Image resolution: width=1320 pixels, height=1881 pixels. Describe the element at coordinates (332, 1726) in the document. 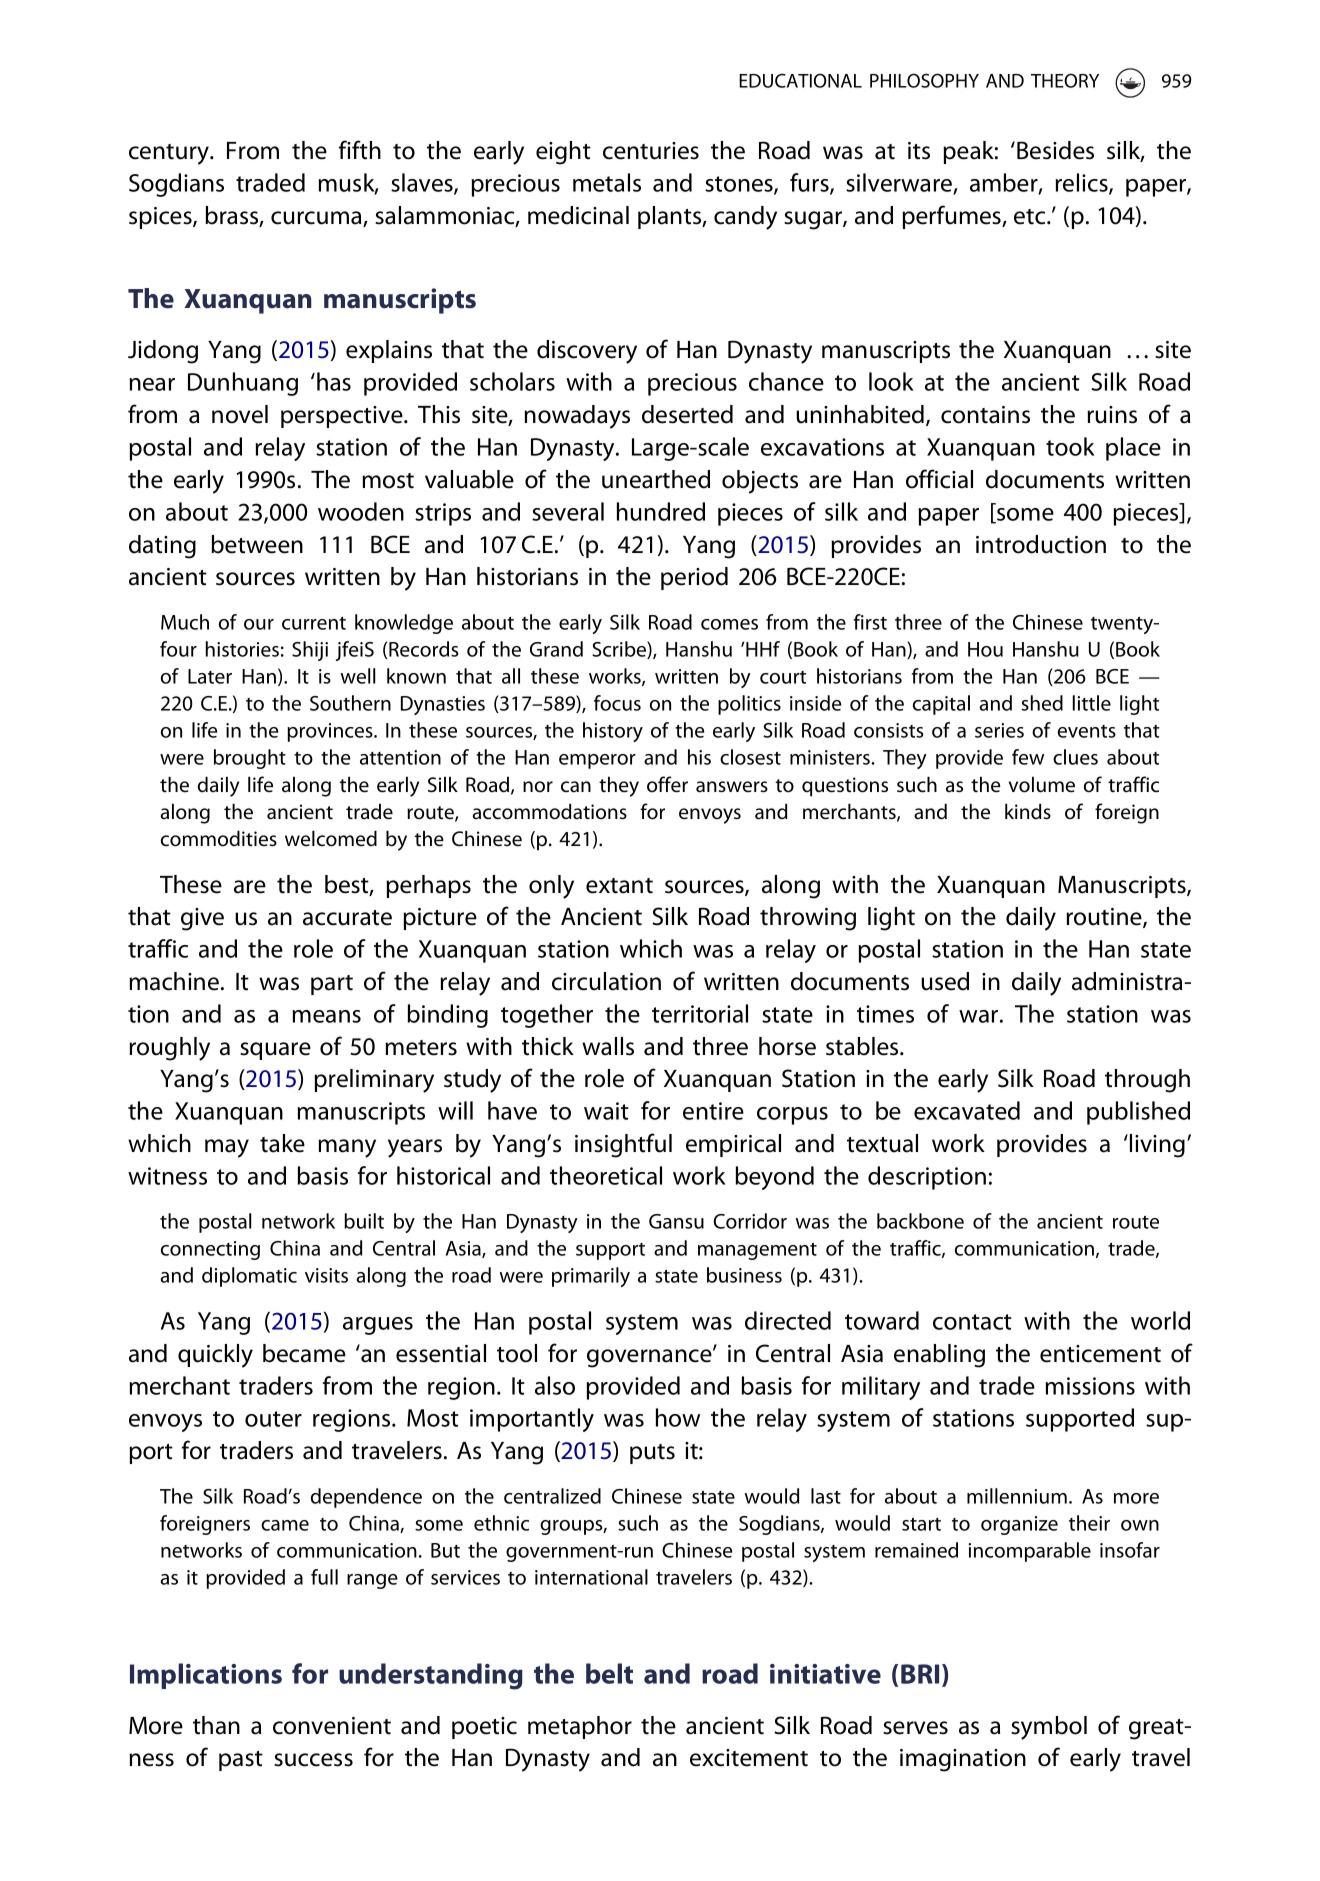

I see `convenient` at that location.
